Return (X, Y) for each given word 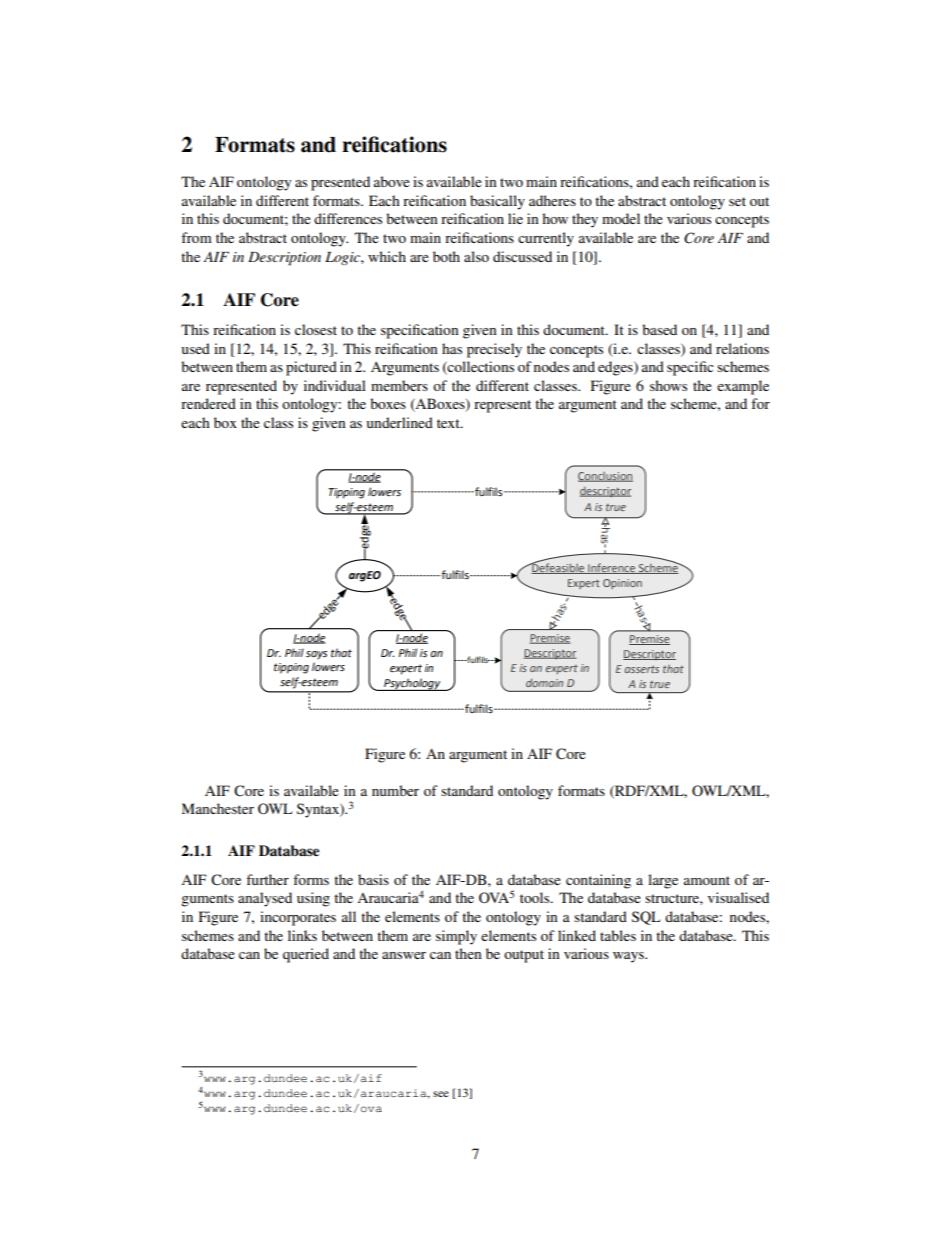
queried (306, 955)
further (267, 879)
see (441, 1094)
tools (536, 897)
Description (284, 259)
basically (497, 202)
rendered (208, 403)
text (449, 423)
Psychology (412, 684)
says (317, 655)
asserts (642, 669)
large (663, 881)
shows (668, 385)
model (621, 218)
